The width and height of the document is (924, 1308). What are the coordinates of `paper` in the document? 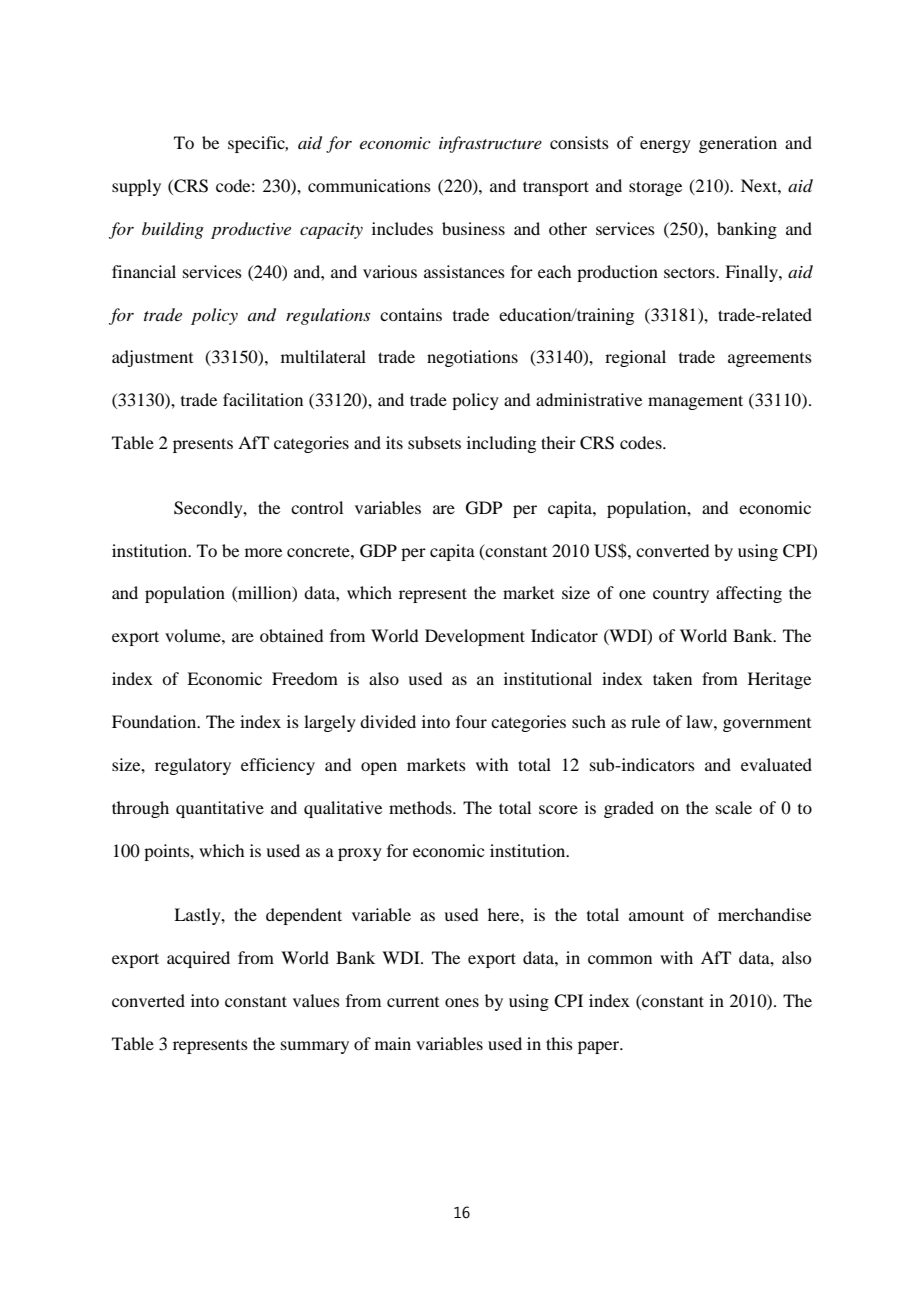 It's located at (600, 1047).
